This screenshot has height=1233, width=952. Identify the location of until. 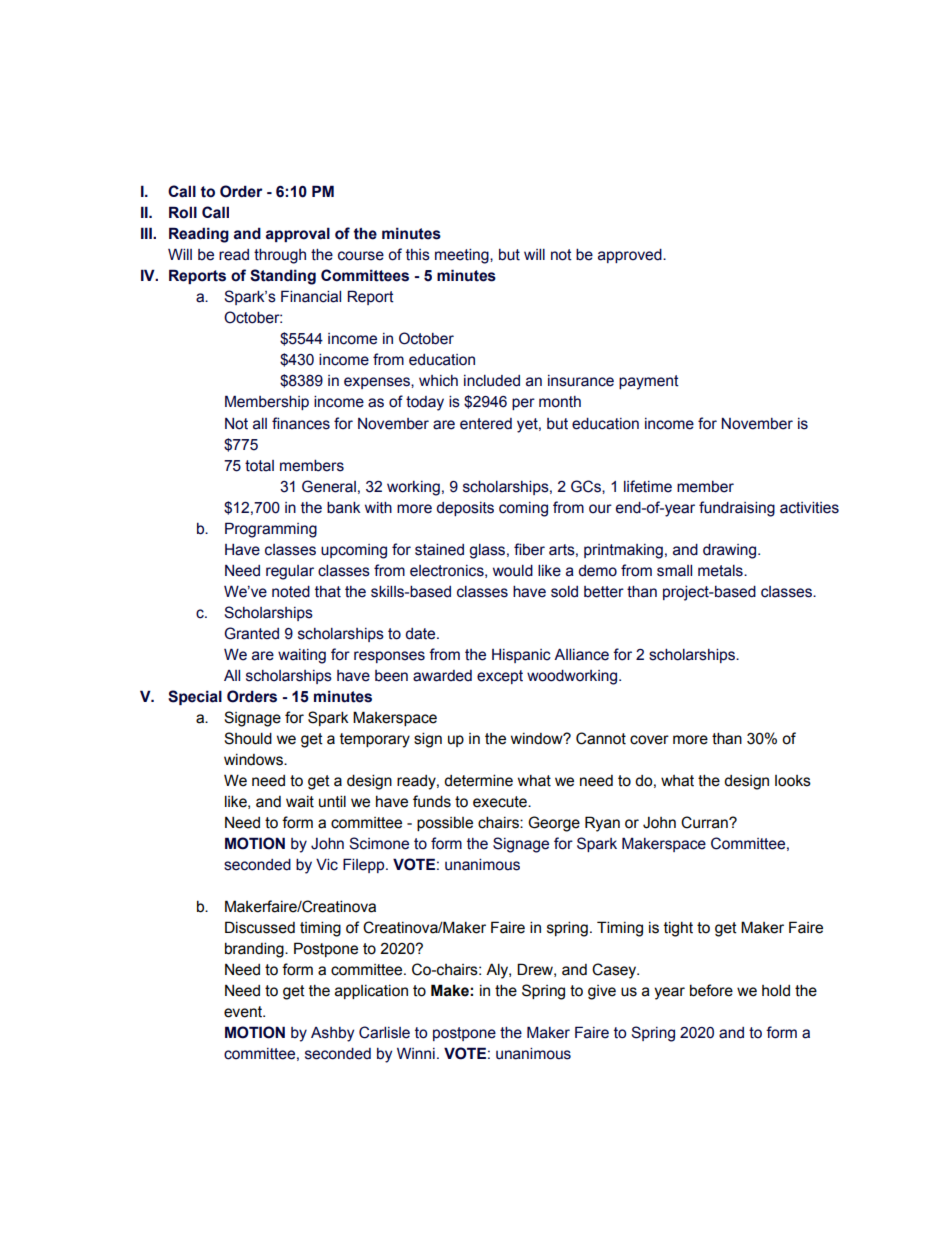
(332, 801).
